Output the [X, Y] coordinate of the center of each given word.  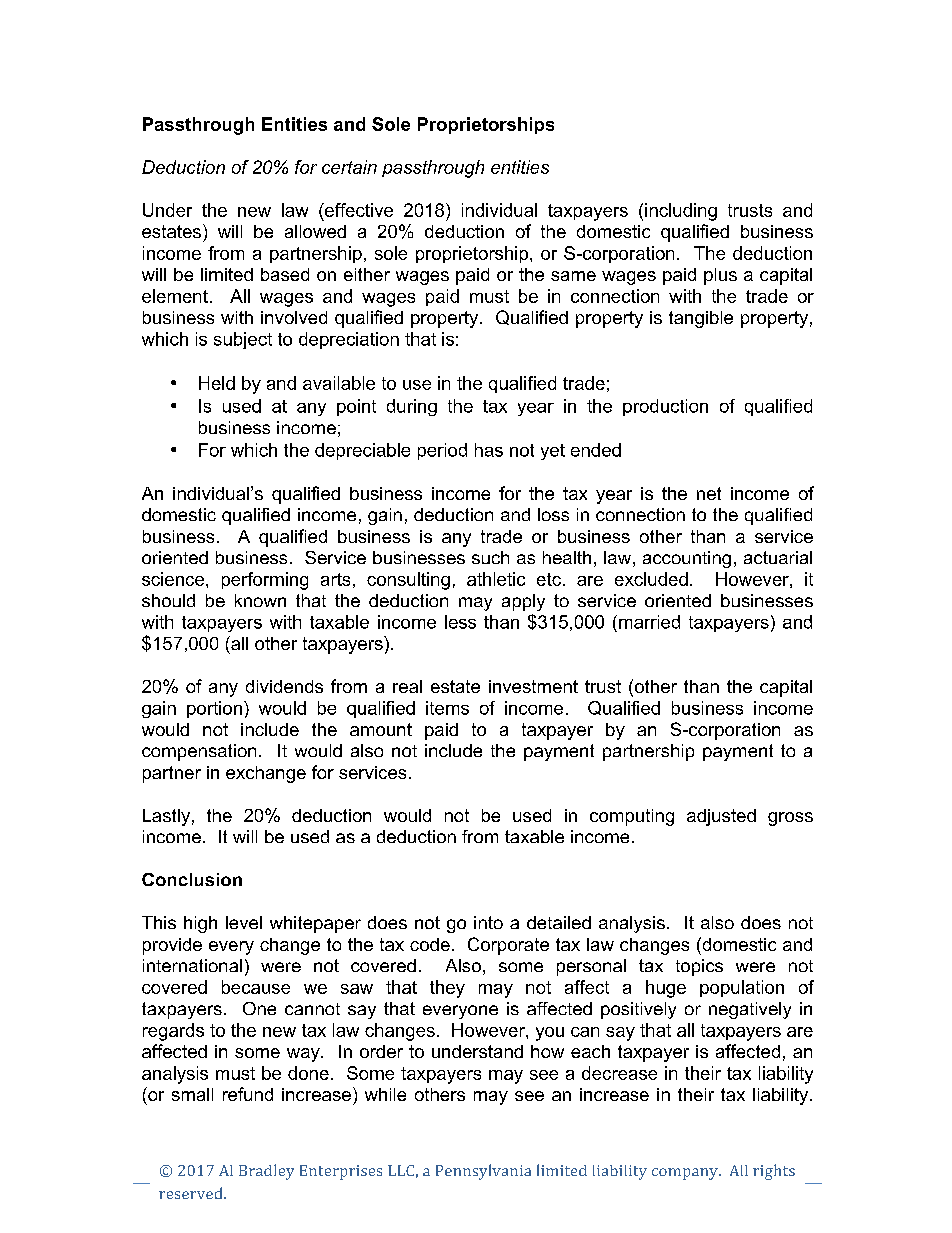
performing [265, 581]
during [412, 407]
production [665, 407]
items [447, 708]
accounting [687, 559]
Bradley [266, 1172]
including [681, 212]
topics [699, 967]
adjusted [721, 817]
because [256, 987]
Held [217, 383]
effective [358, 210]
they [447, 989]
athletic [496, 579]
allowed [315, 231]
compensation [199, 752]
